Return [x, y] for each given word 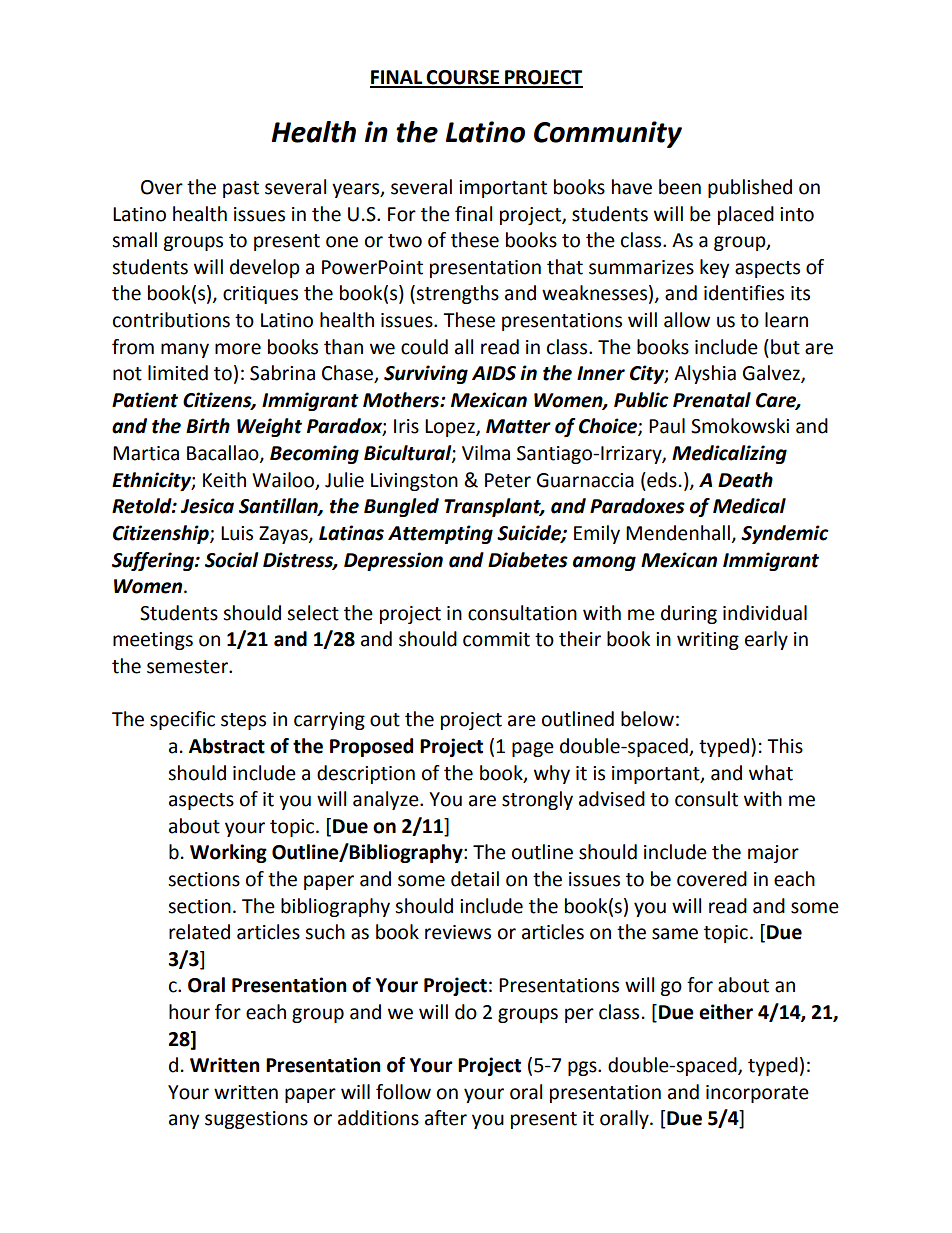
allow [687, 320]
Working [228, 853]
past [241, 189]
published [750, 188]
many [185, 350]
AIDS [494, 373]
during [689, 614]
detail [475, 879]
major [773, 854]
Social [232, 560]
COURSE [463, 78]
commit [496, 639]
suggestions [256, 1120]
